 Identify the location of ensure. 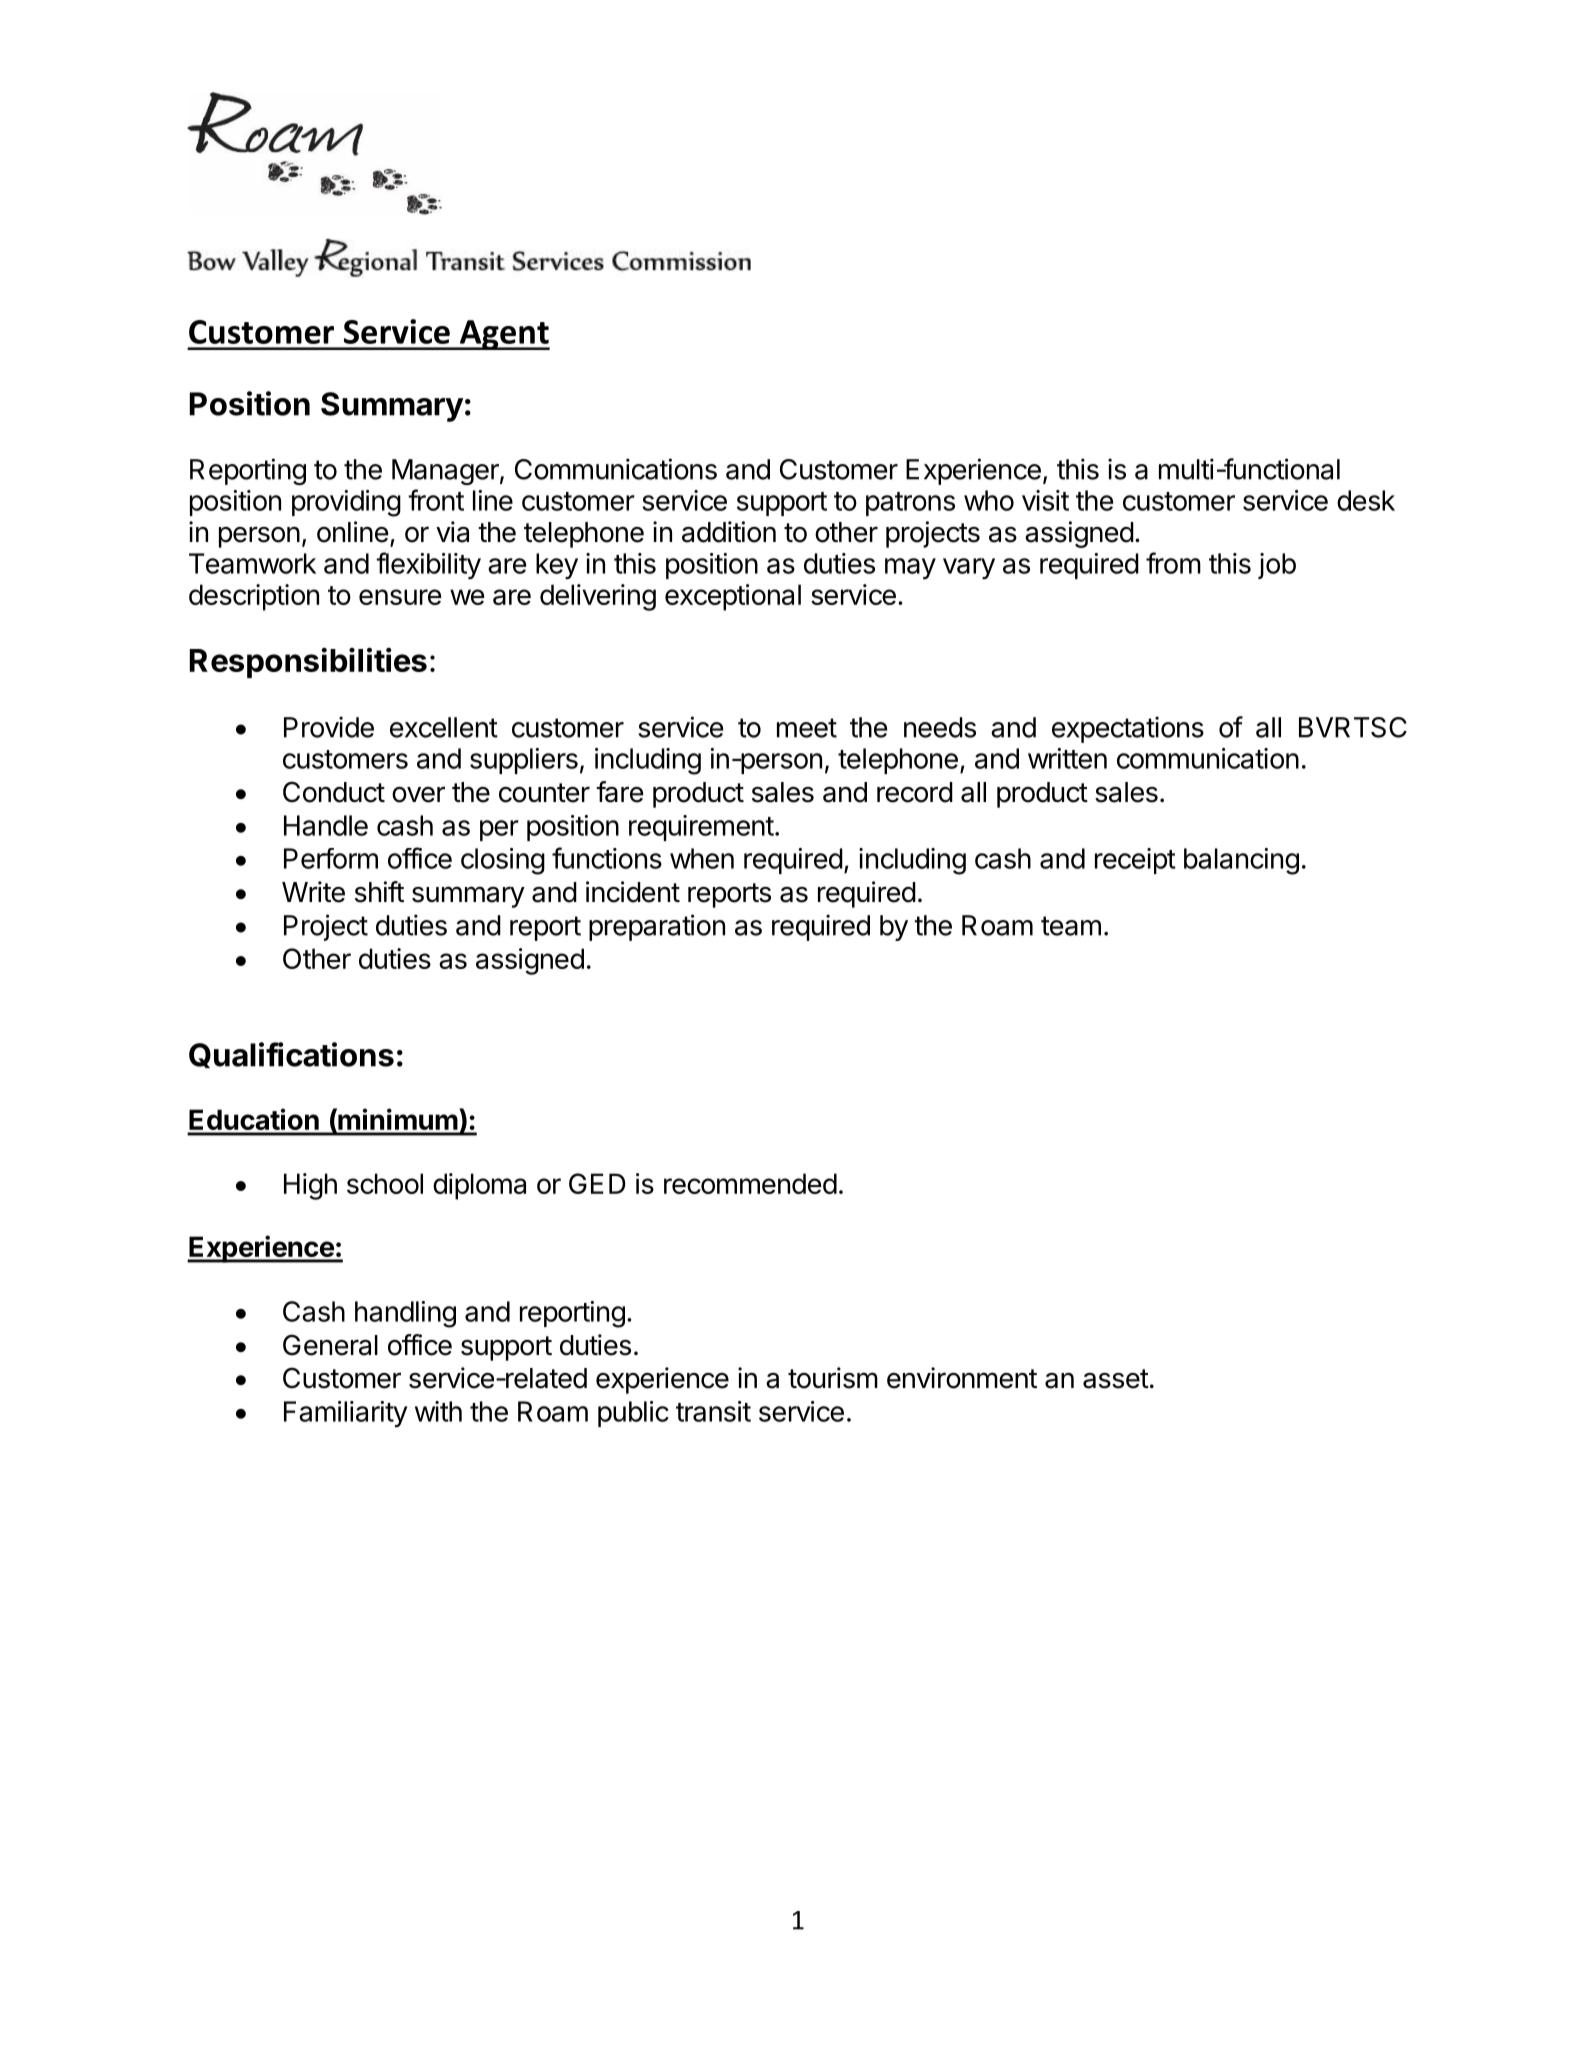
(400, 597).
